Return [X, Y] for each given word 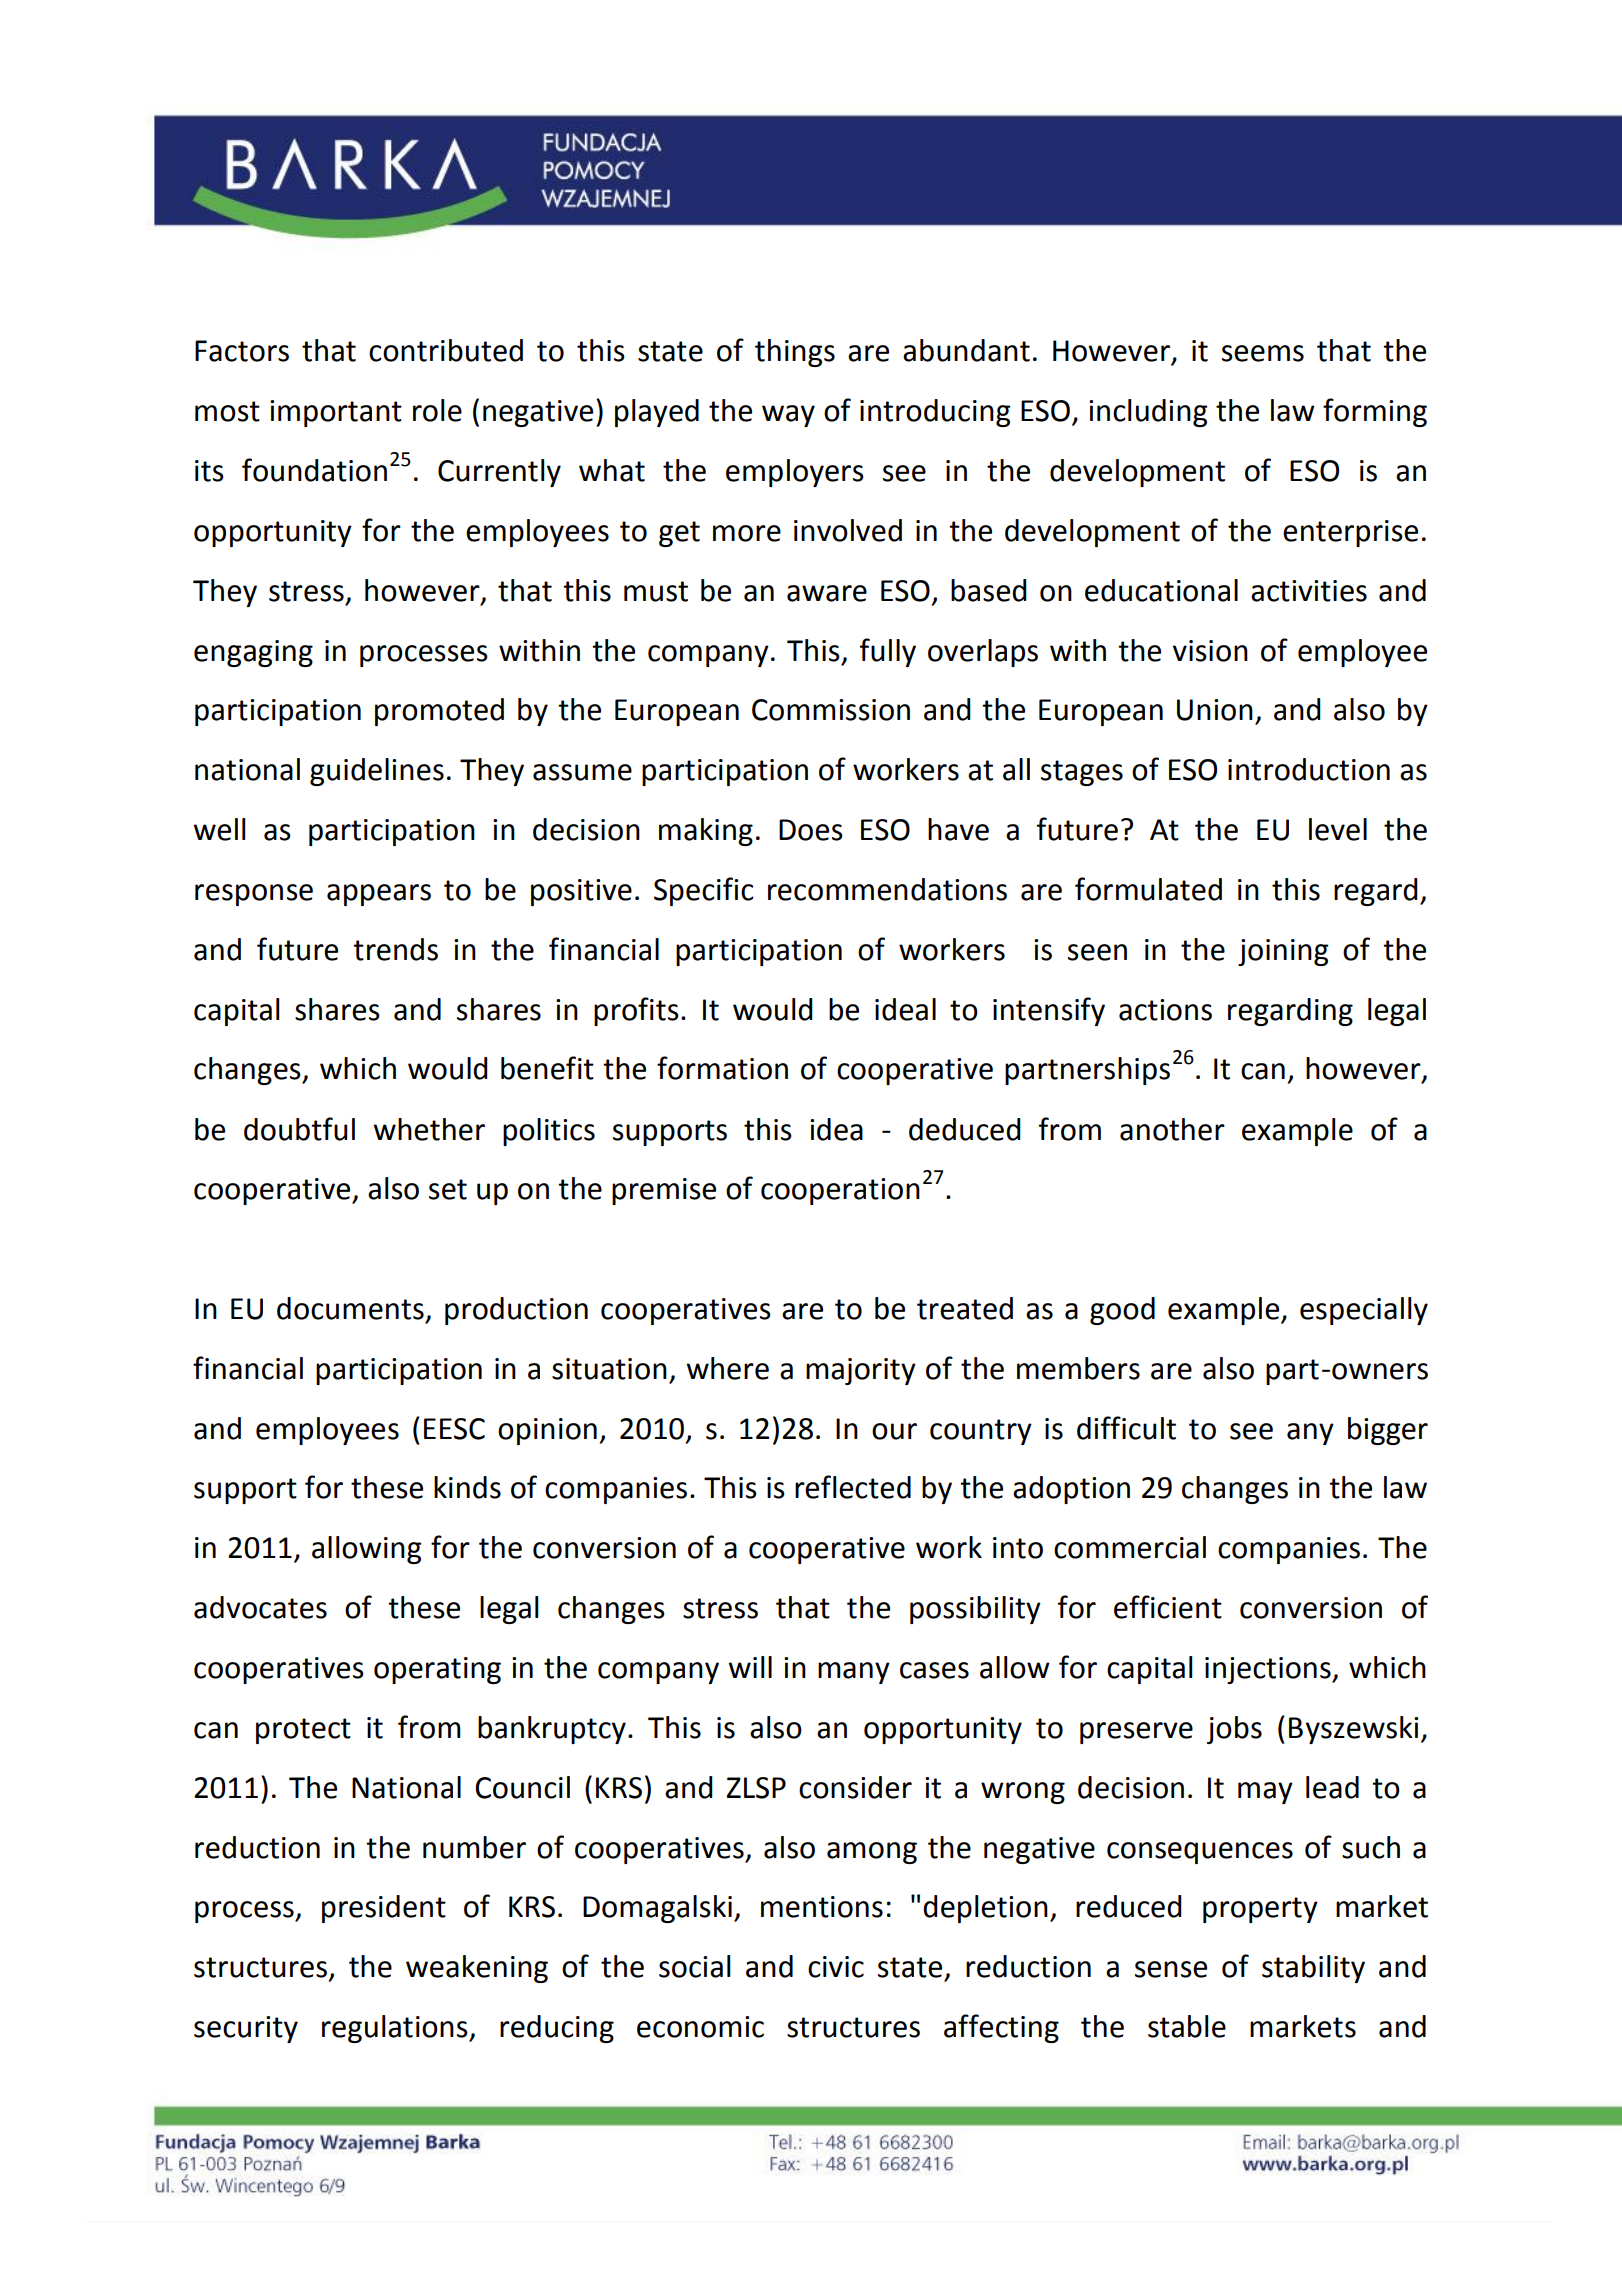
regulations [396, 2029]
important [336, 413]
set [448, 1189]
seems [1263, 353]
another [1172, 1129]
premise [664, 1191]
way [788, 416]
